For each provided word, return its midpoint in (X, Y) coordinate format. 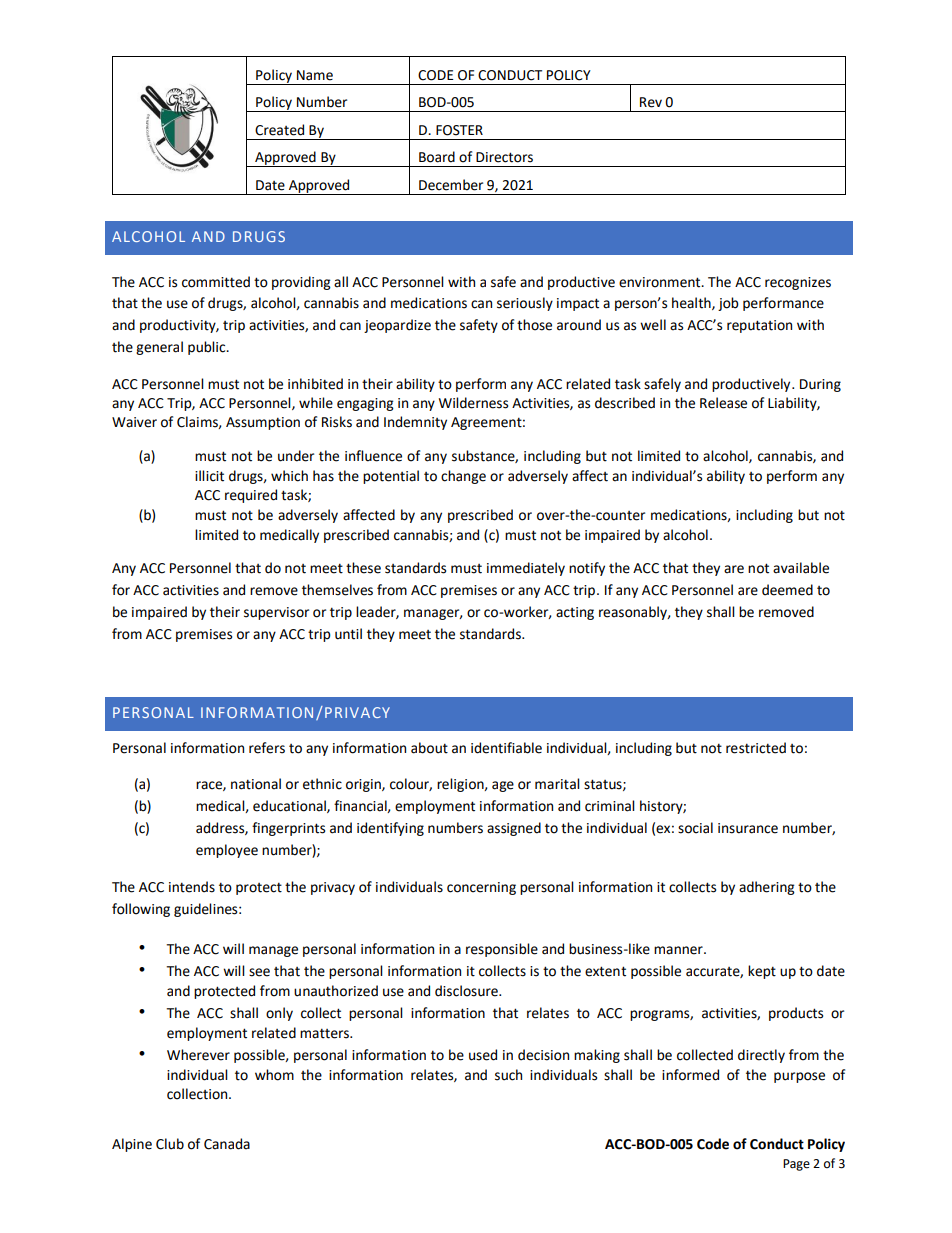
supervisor (276, 613)
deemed (787, 590)
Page (796, 1165)
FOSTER (459, 130)
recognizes (798, 283)
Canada (227, 1144)
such (508, 1075)
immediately (526, 569)
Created (279, 130)
